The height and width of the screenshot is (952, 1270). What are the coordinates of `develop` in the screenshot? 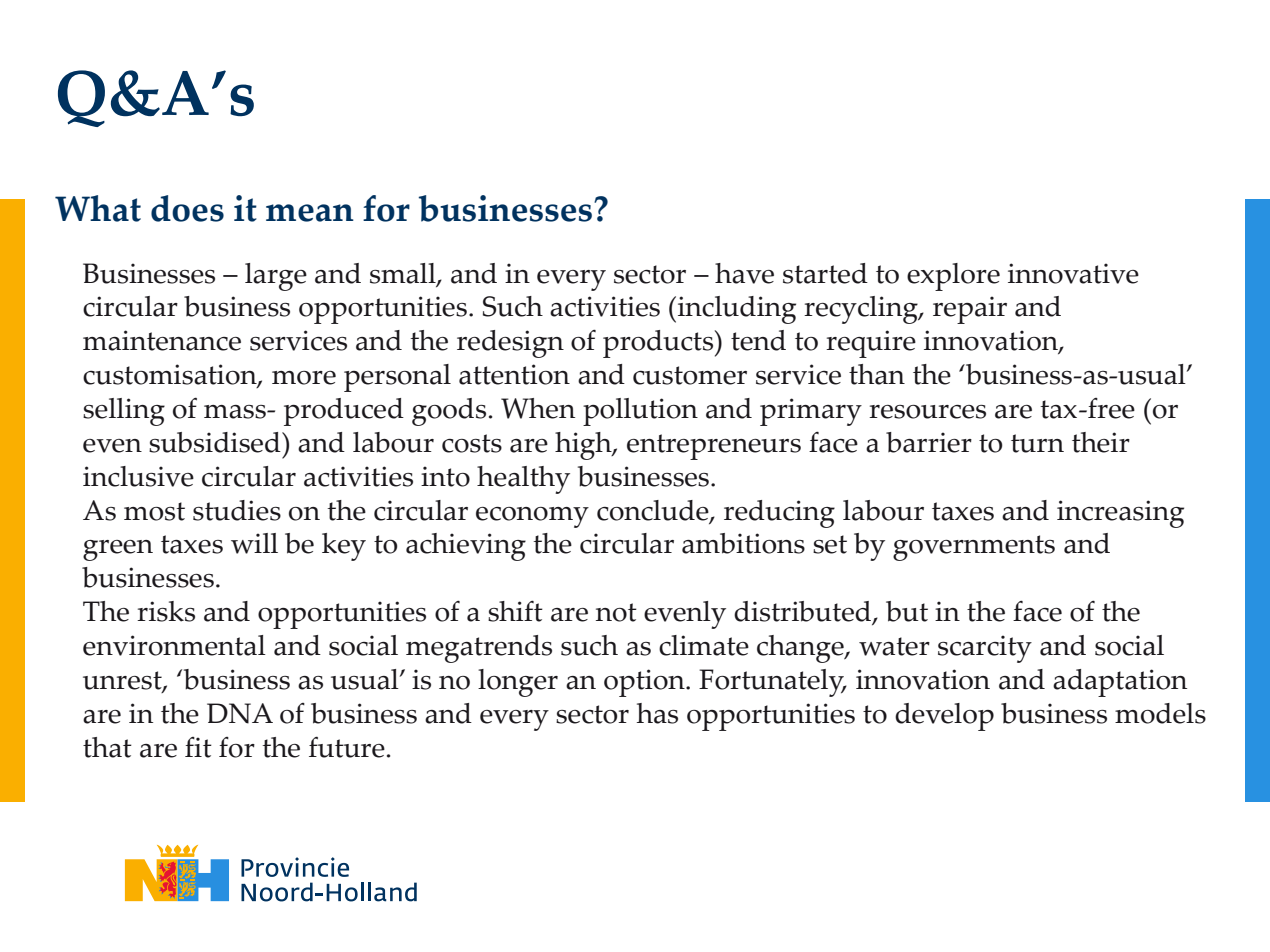 It's located at (944, 717).
